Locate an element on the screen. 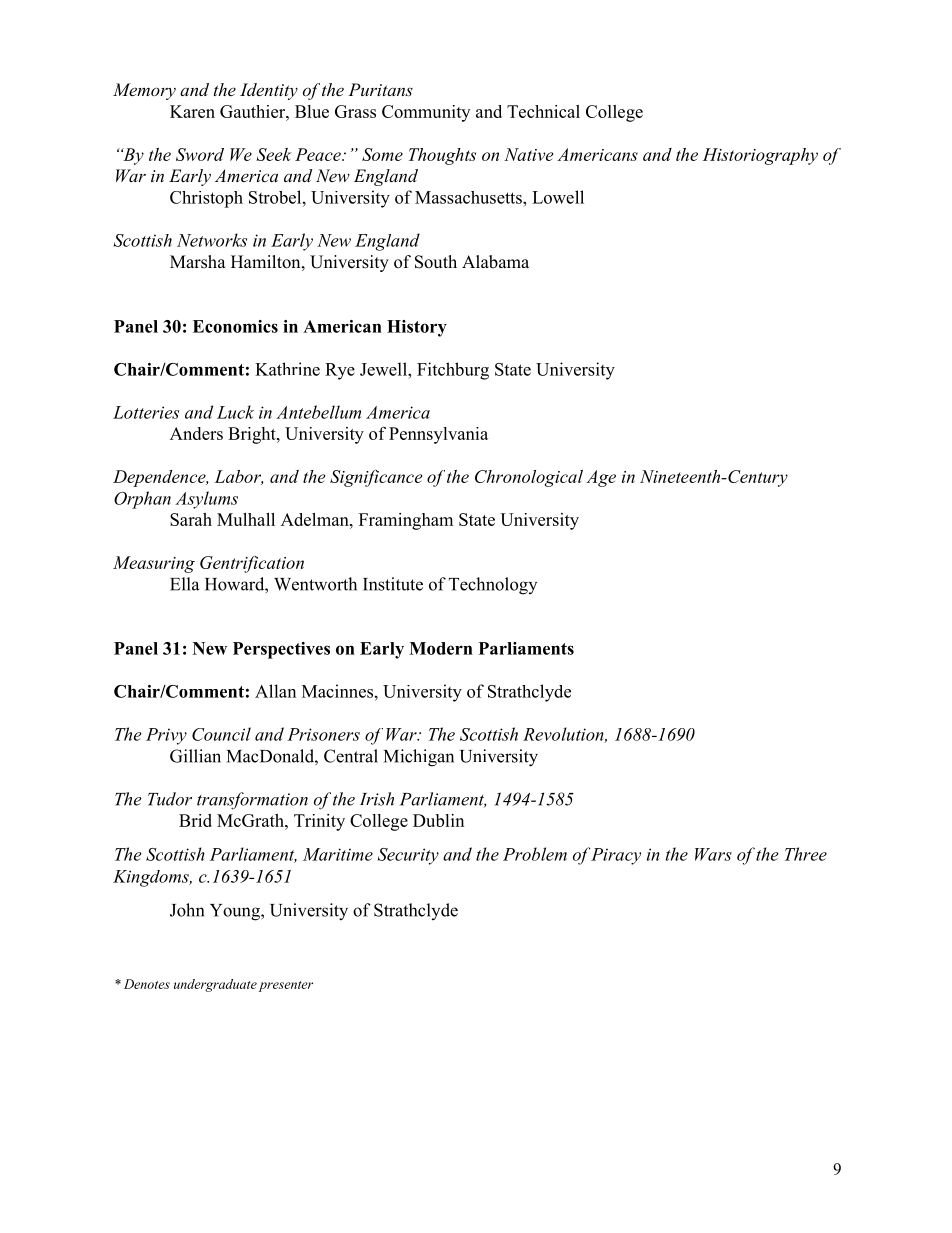  Sarah is located at coordinates (191, 519).
